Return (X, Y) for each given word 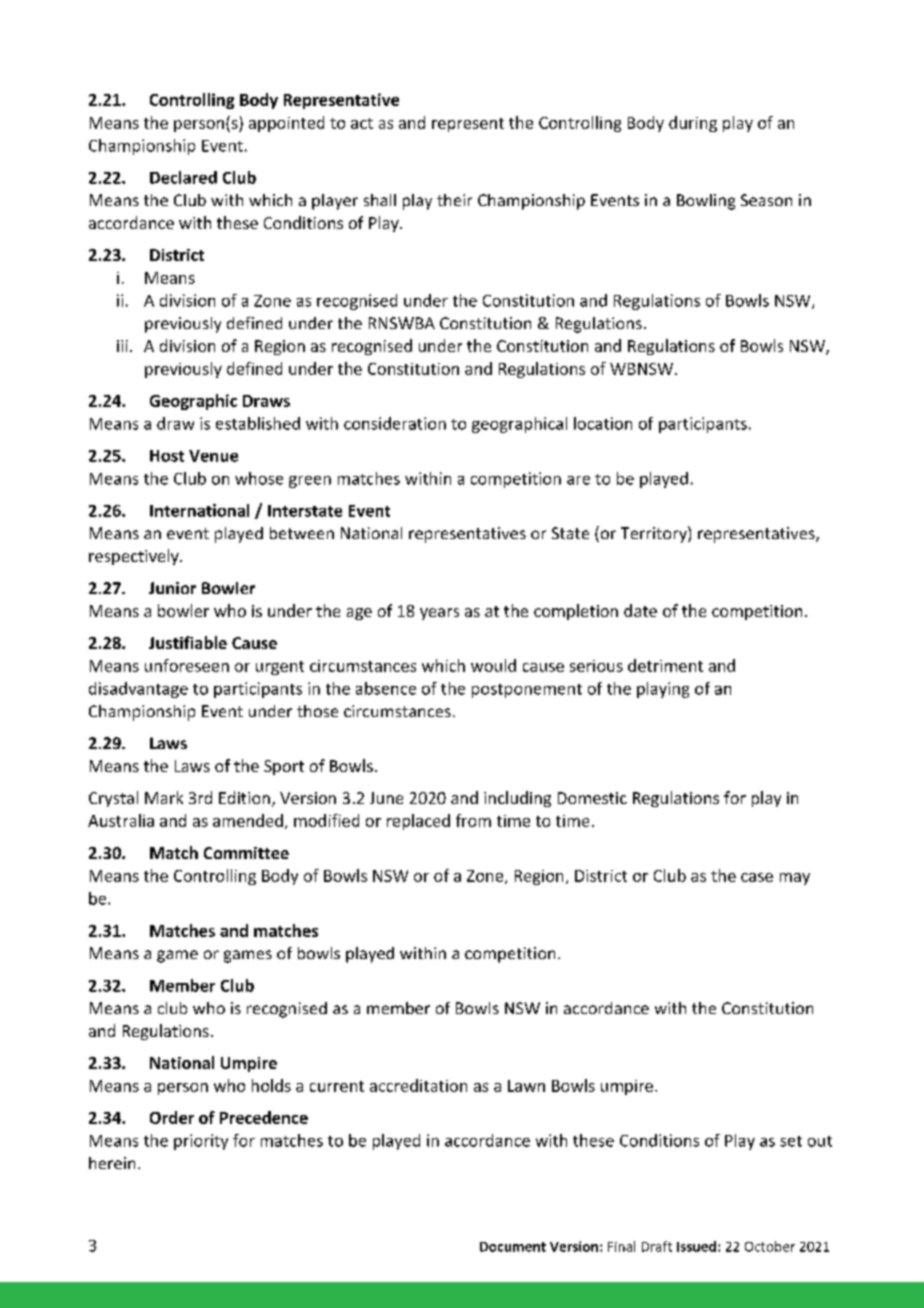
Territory (655, 534)
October (770, 1246)
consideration (395, 423)
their (454, 200)
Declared (183, 177)
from (473, 820)
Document (513, 1247)
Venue (213, 456)
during (693, 124)
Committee (246, 853)
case (757, 877)
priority (201, 1142)
